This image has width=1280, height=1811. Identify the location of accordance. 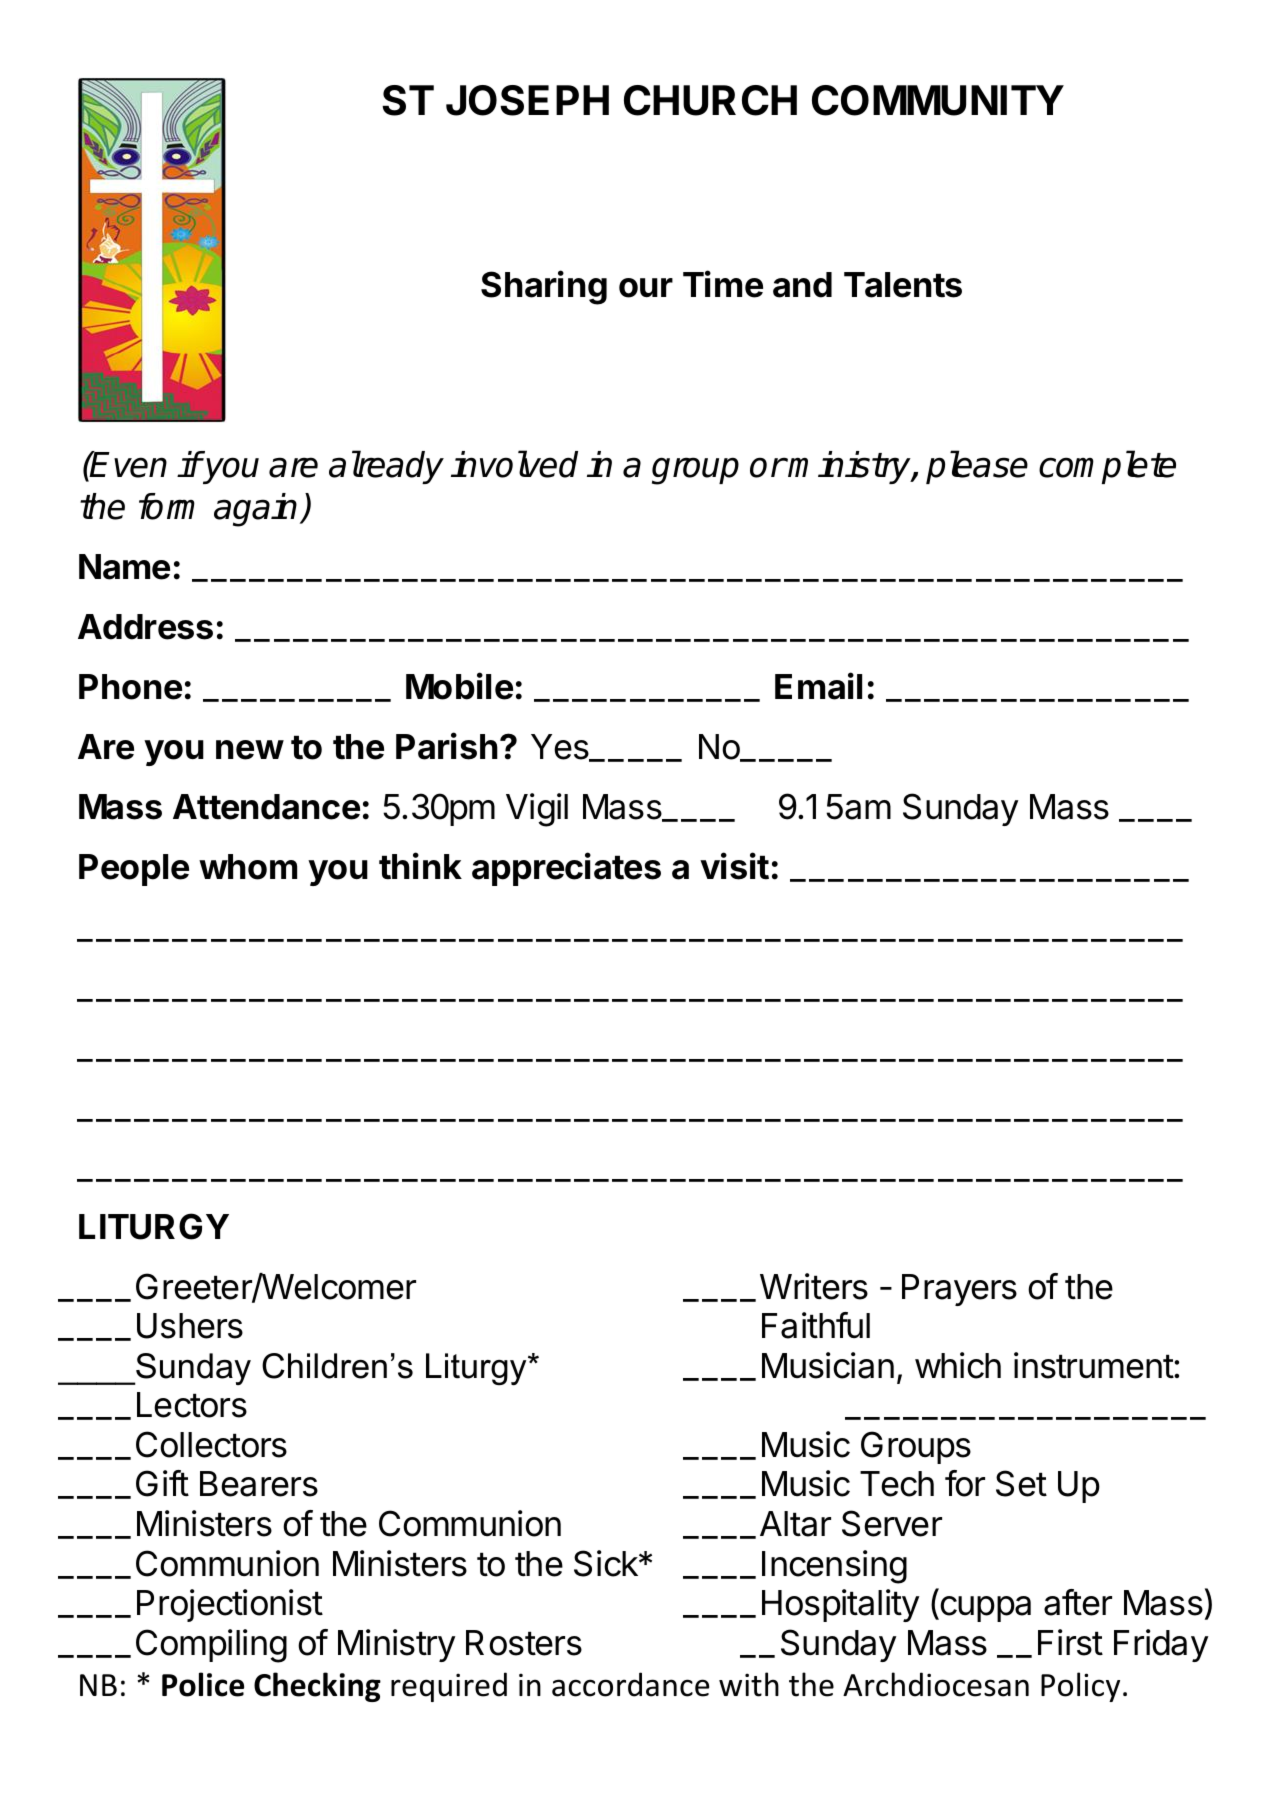
(630, 1684).
